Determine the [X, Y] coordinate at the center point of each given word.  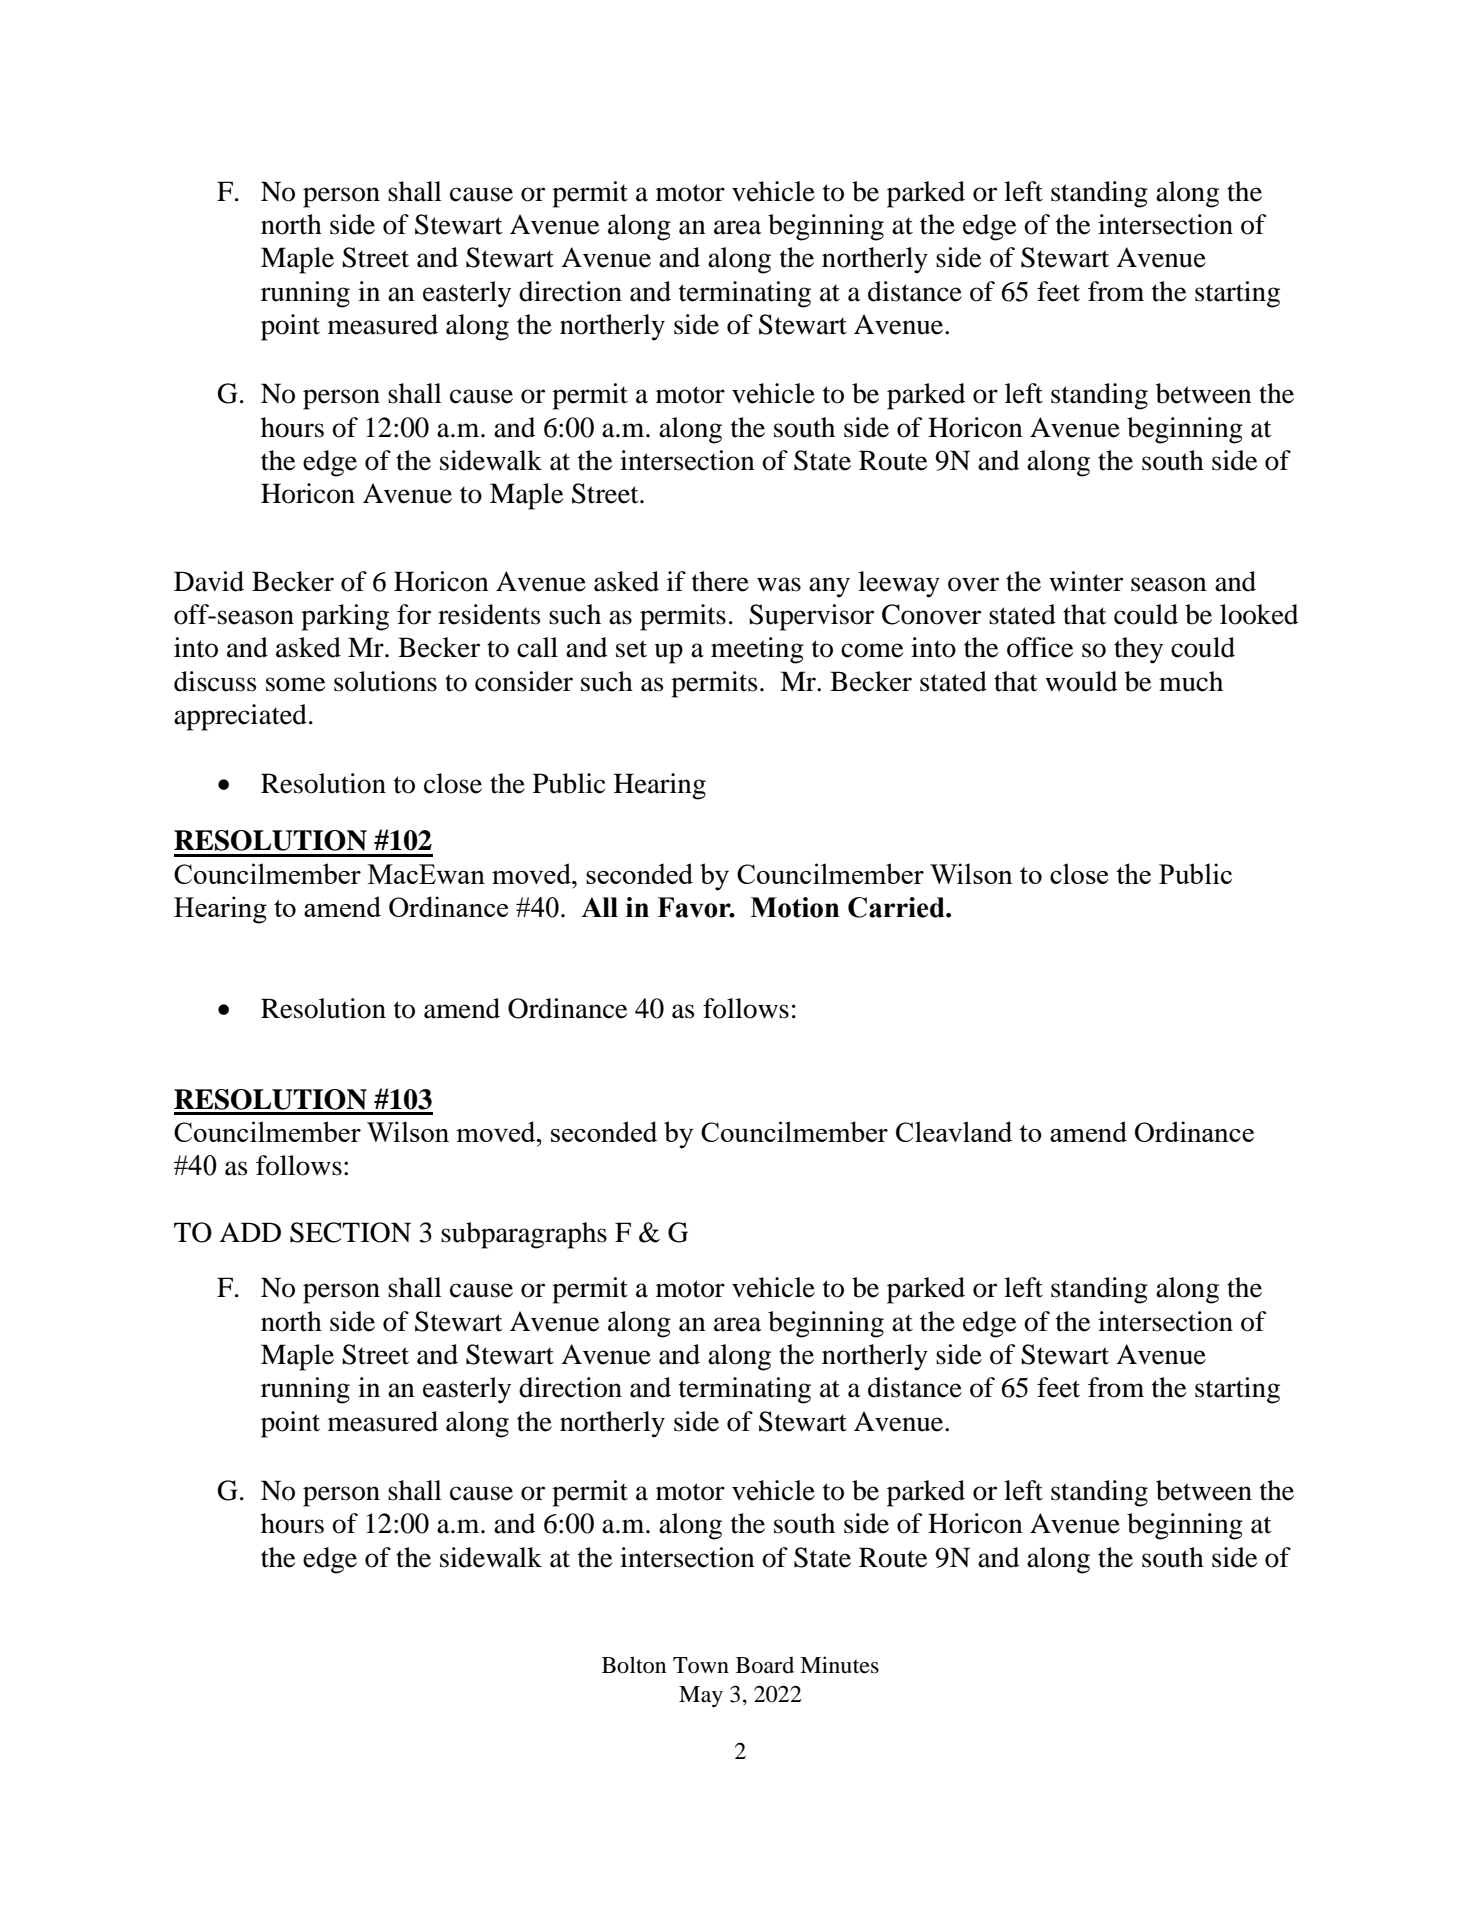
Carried [897, 907]
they [1138, 650]
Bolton [634, 1665]
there [720, 581]
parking [345, 617]
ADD [250, 1232]
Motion [794, 907]
